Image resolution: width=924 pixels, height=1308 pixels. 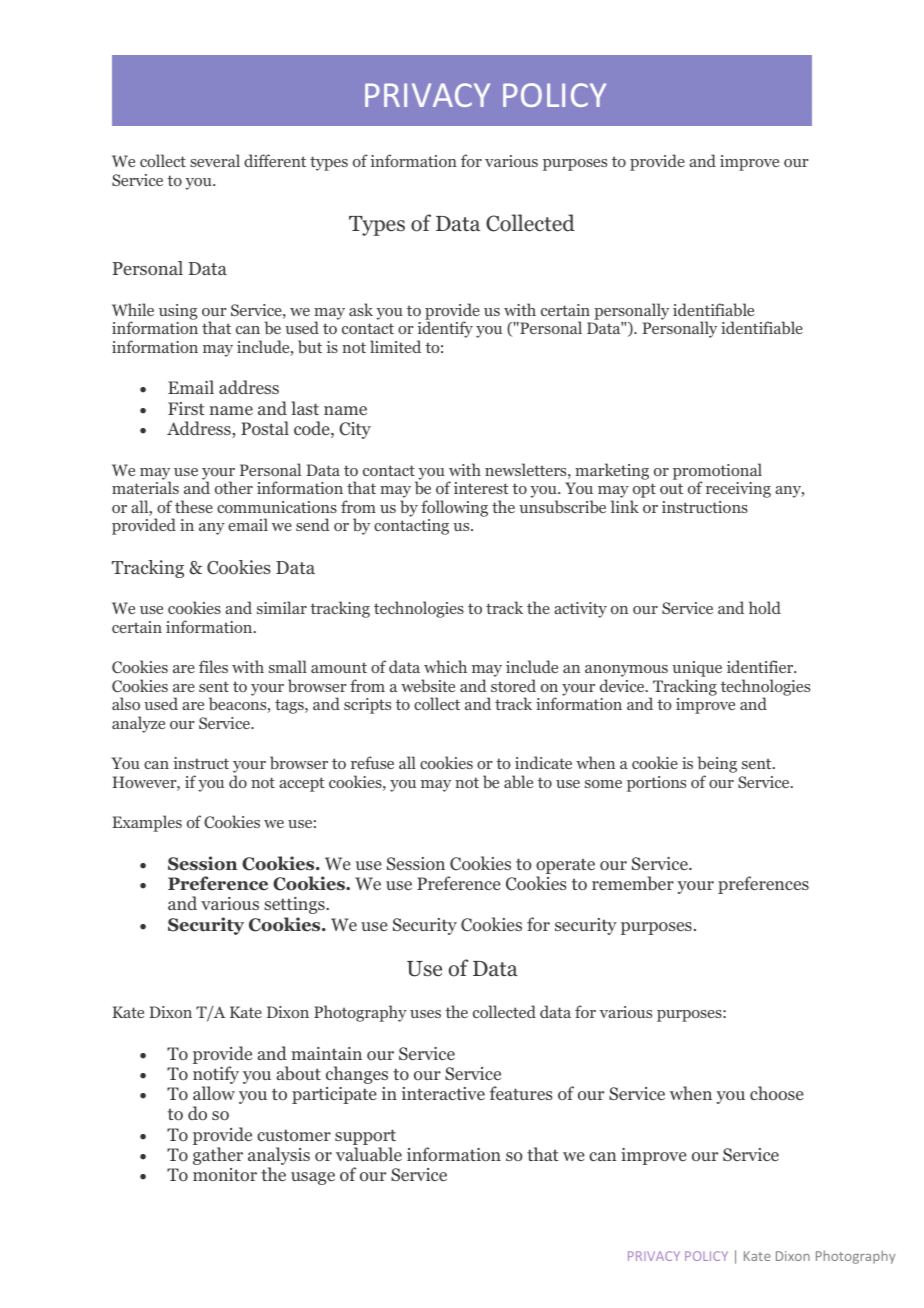 What do you see at coordinates (777, 1093) in the screenshot?
I see `choose` at bounding box center [777, 1093].
